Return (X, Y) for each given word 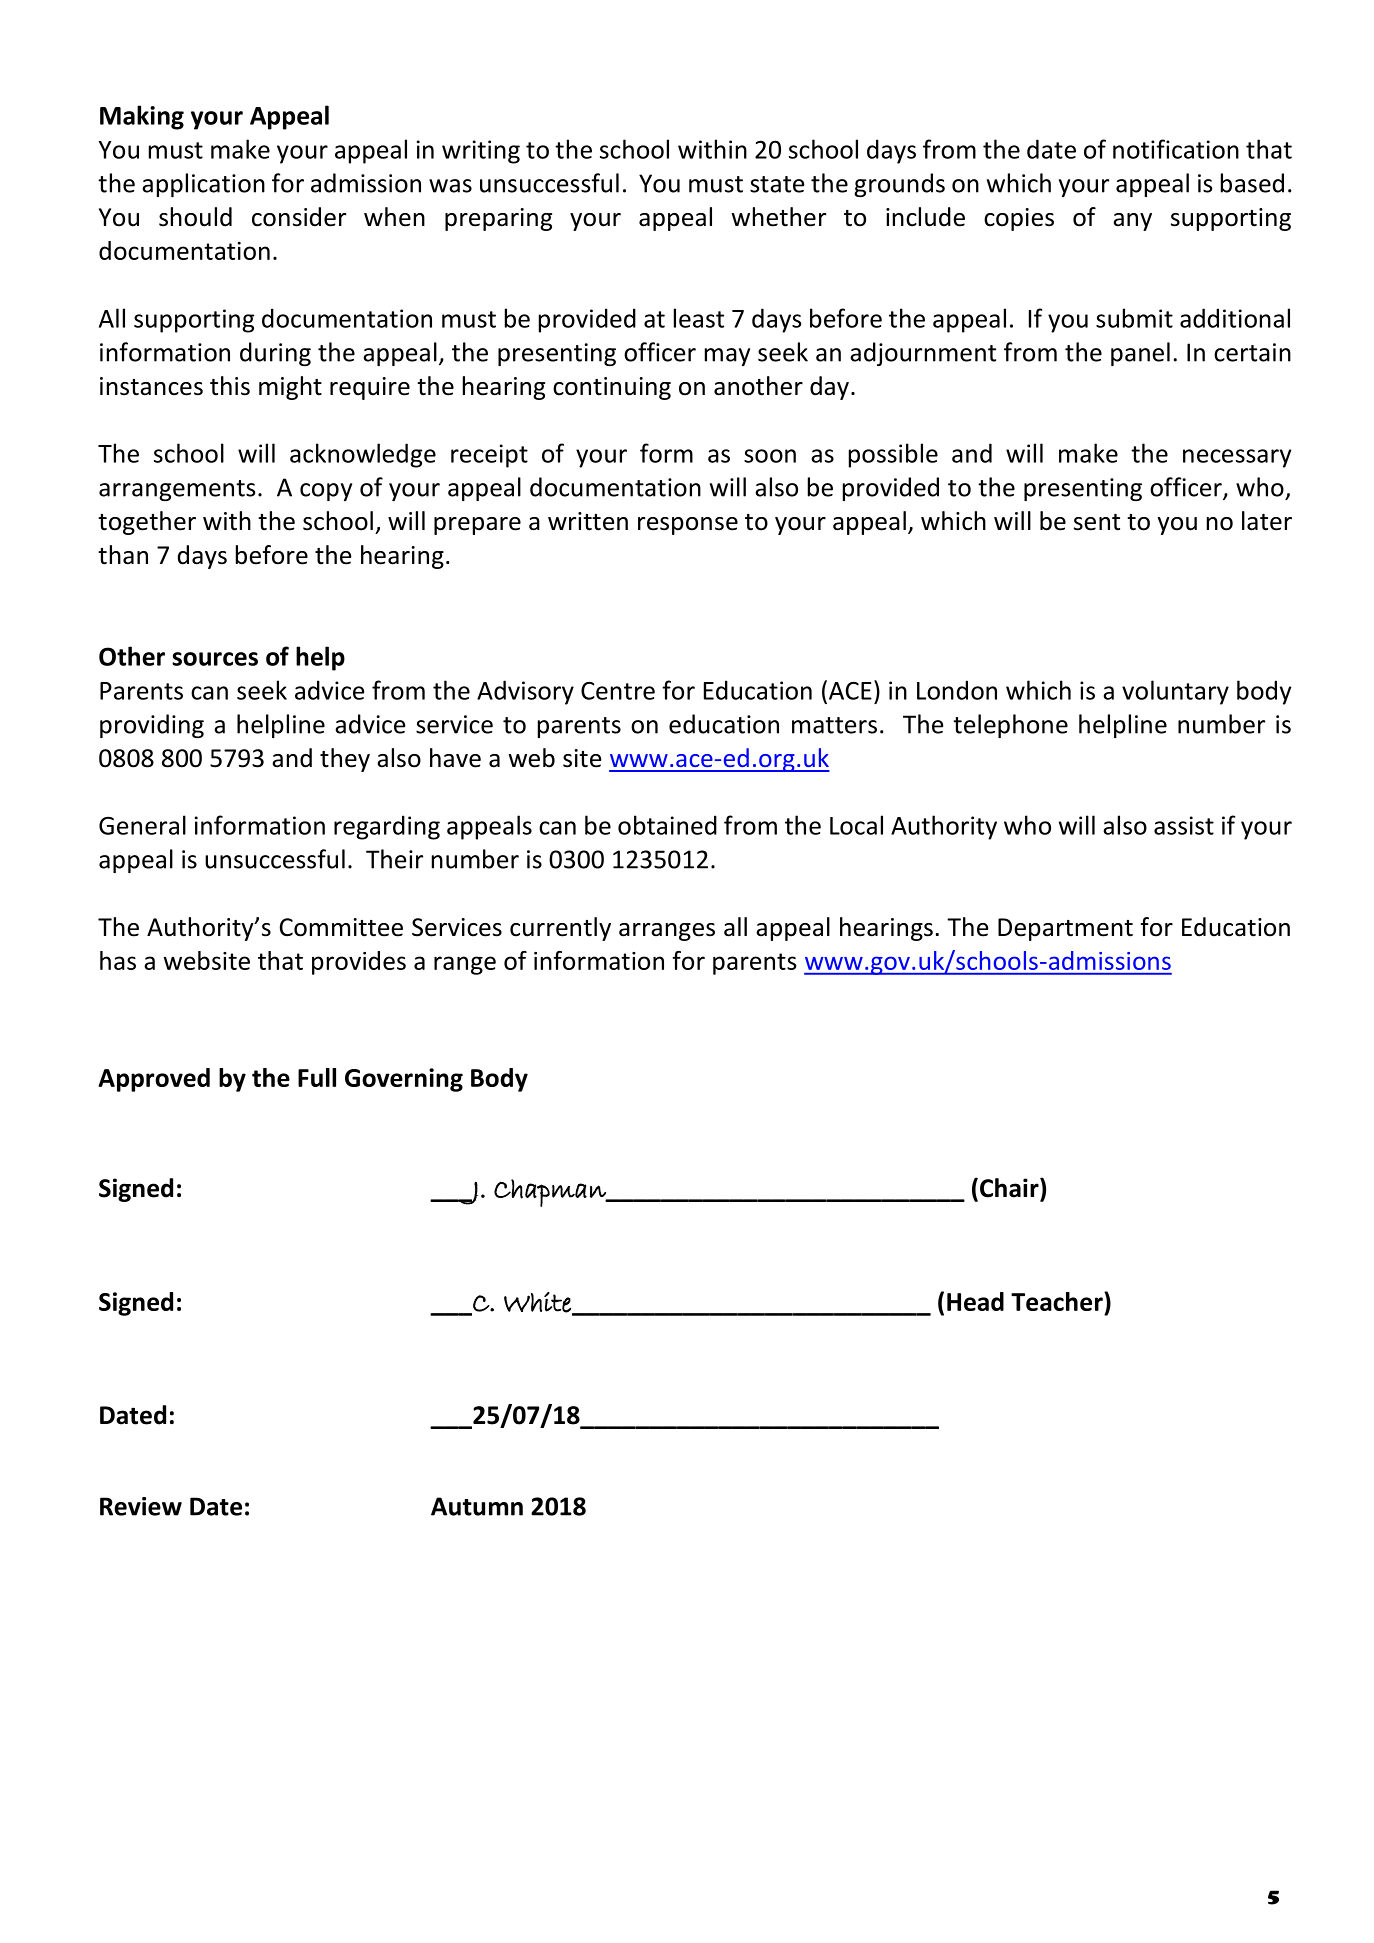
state (777, 184)
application (203, 185)
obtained (667, 825)
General (142, 825)
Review (141, 1506)
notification (1176, 149)
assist (1184, 825)
